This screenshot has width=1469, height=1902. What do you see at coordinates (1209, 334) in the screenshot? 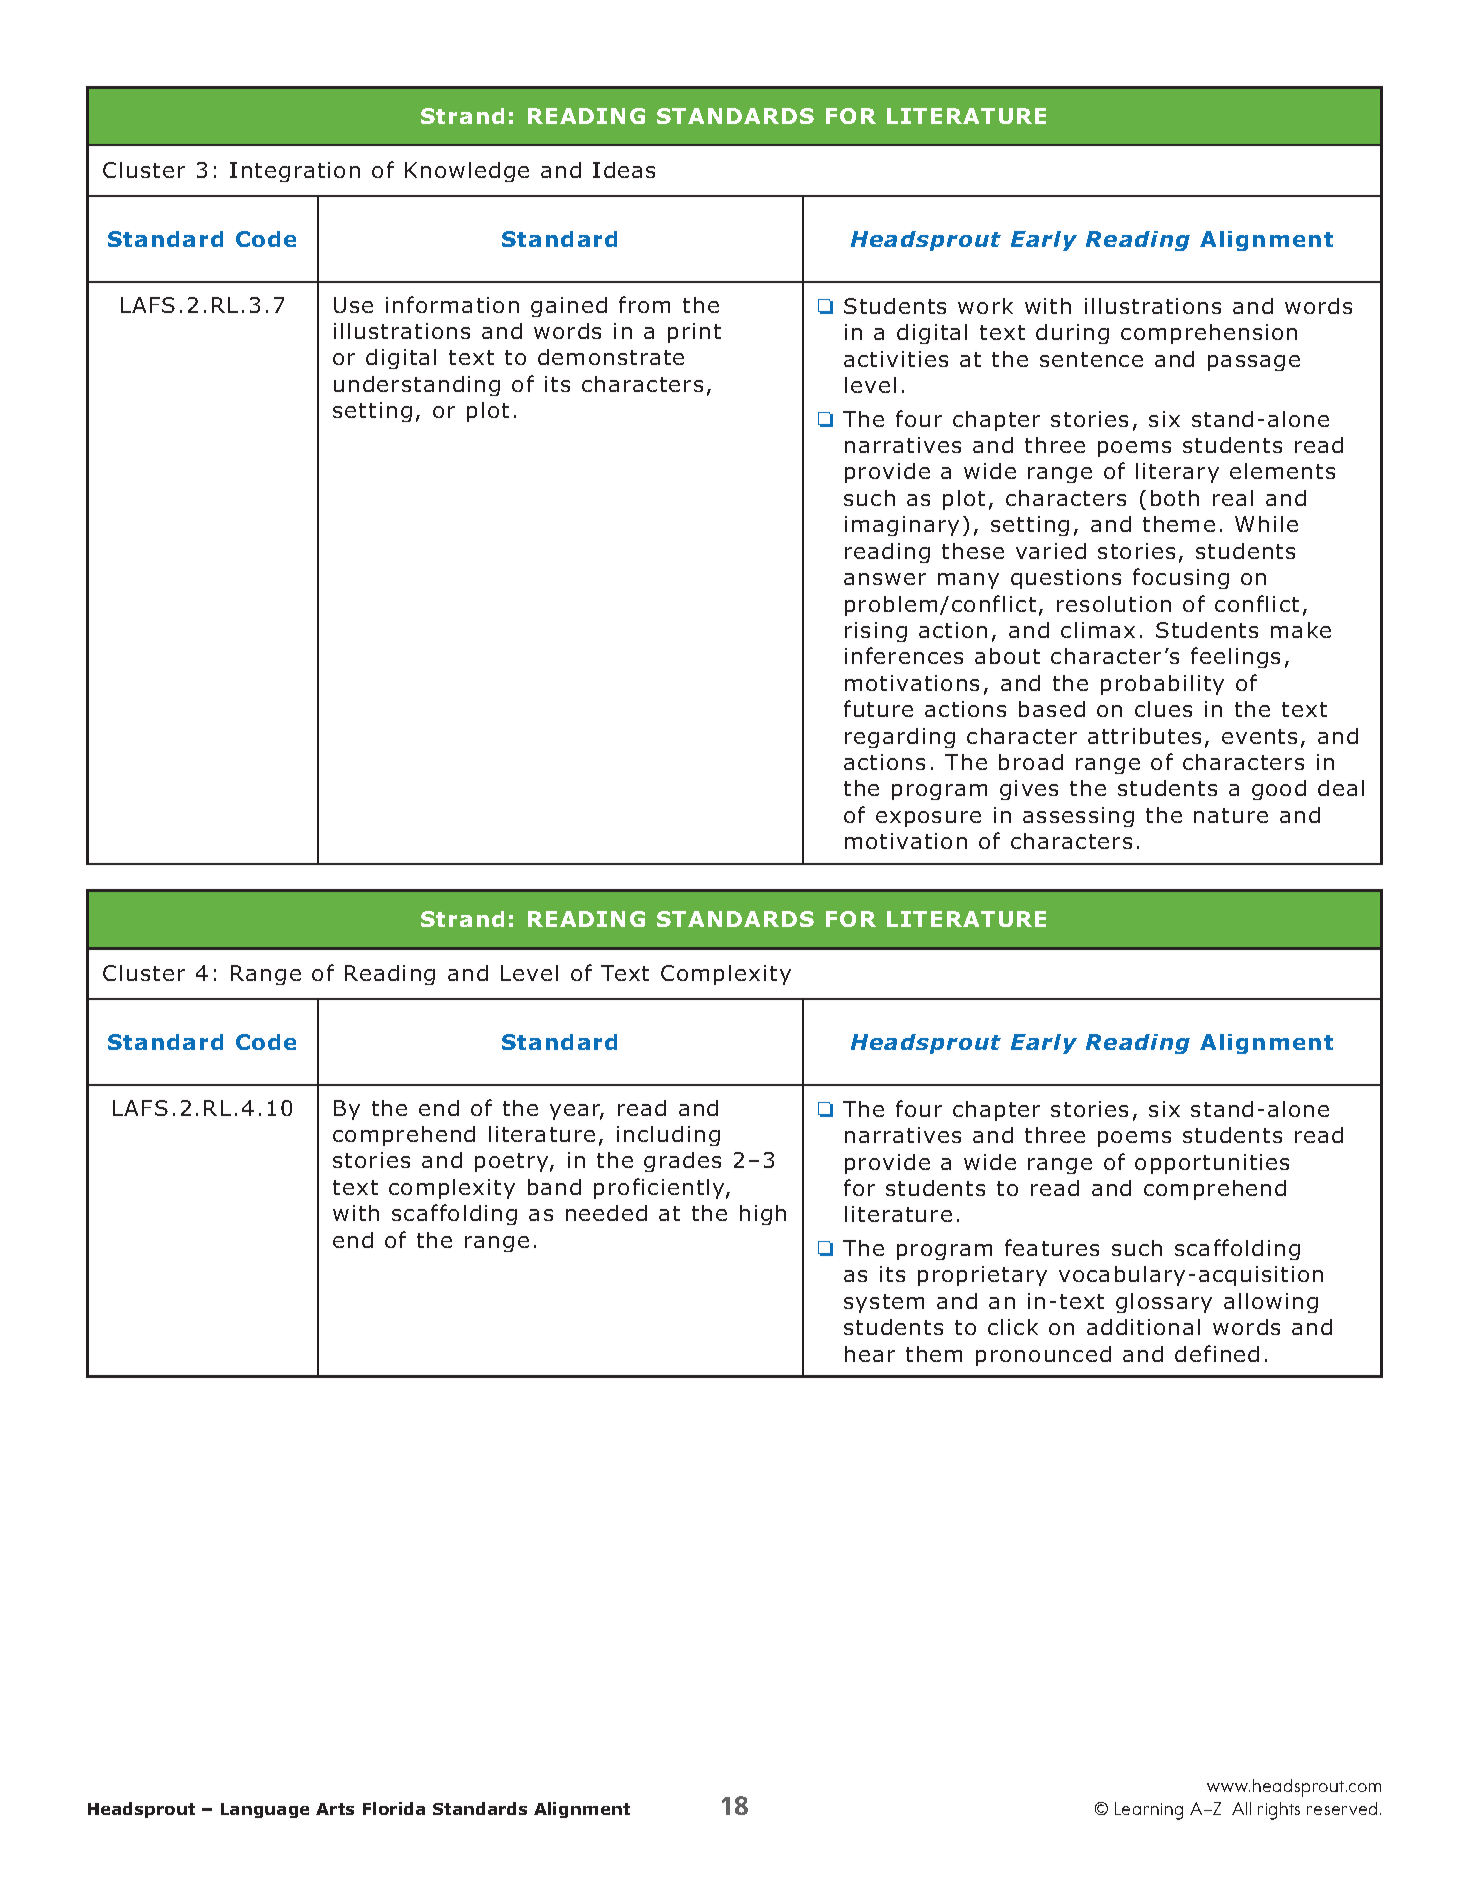
I see `comprehension` at bounding box center [1209, 334].
